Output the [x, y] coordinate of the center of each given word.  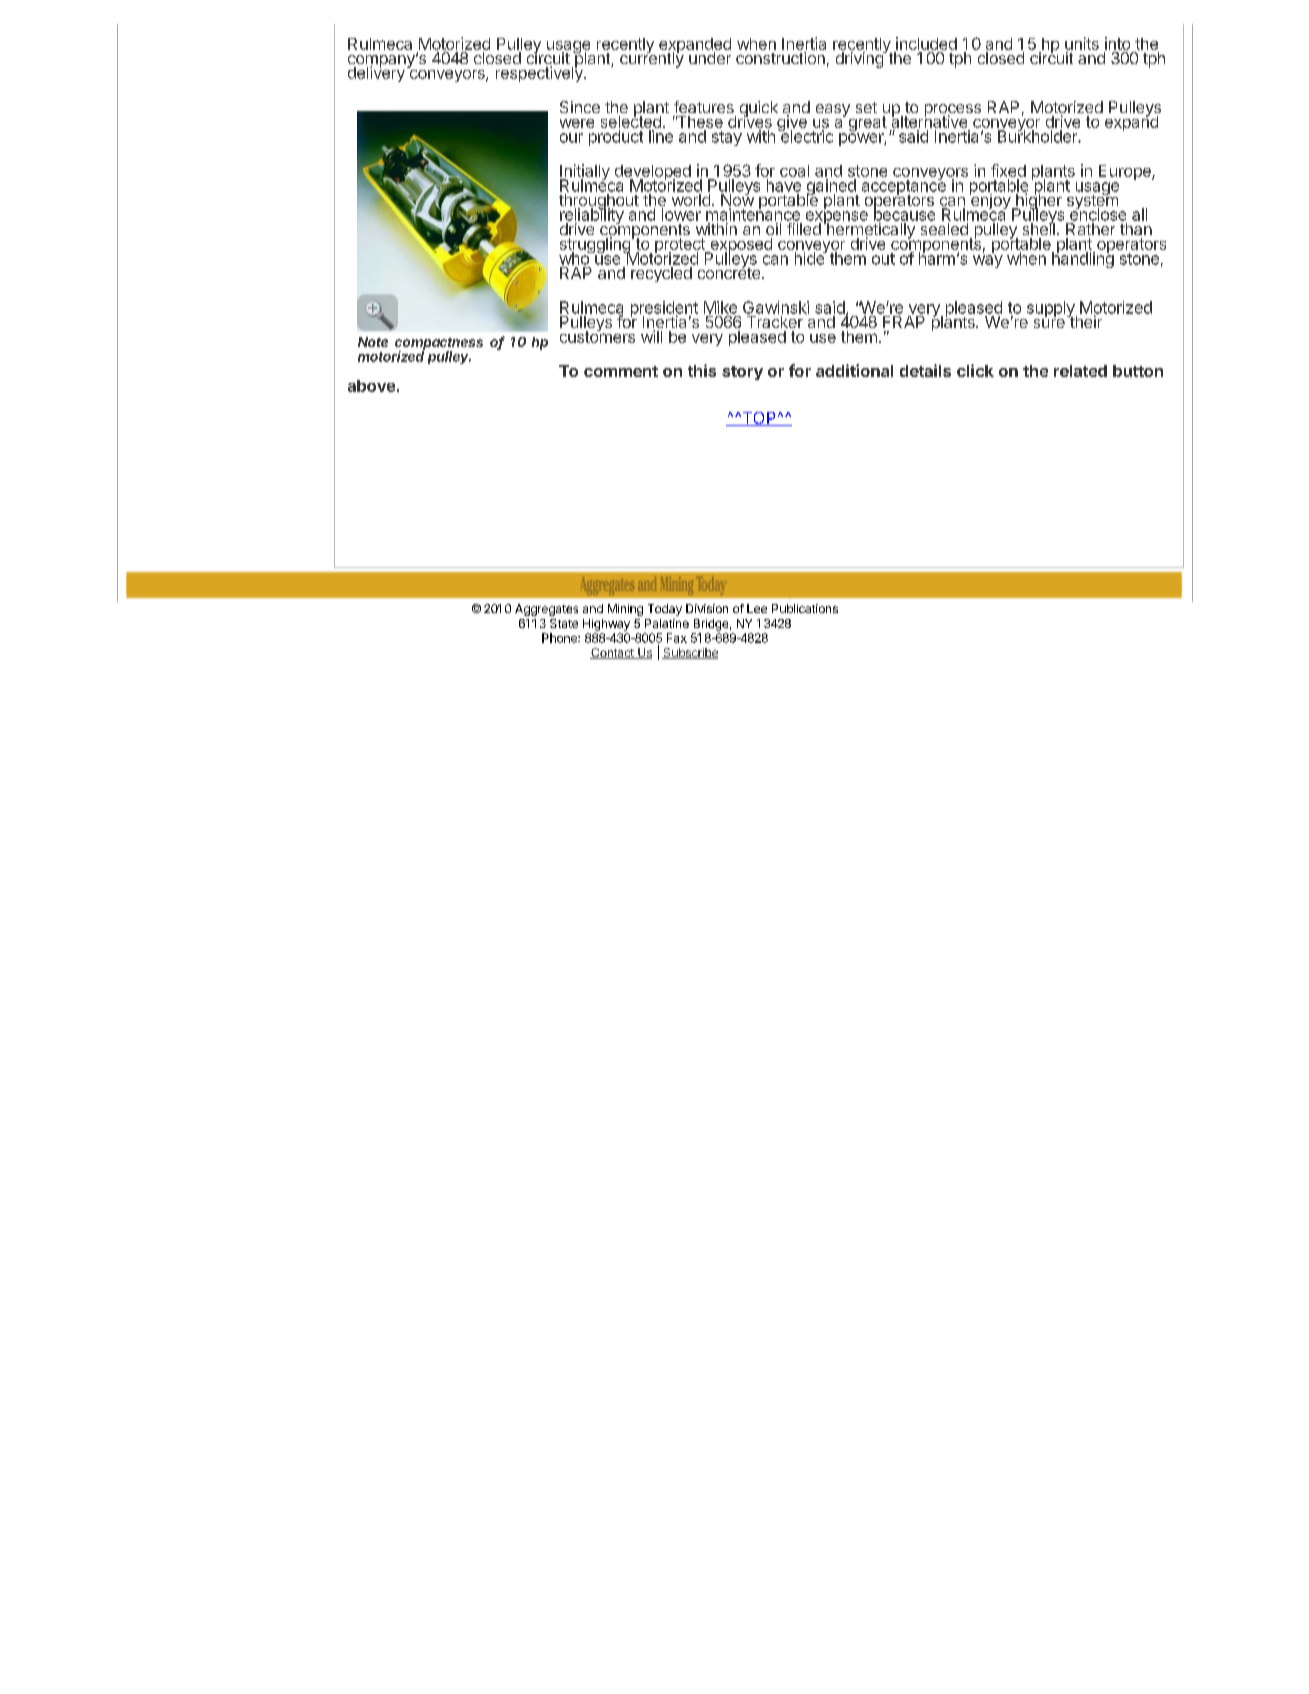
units [1082, 43]
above [371, 386]
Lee [757, 608]
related [1080, 371]
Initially [586, 173]
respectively [540, 73]
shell [1039, 228]
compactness [439, 345]
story [742, 373]
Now [737, 200]
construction [780, 58]
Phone [560, 638]
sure [1049, 323]
